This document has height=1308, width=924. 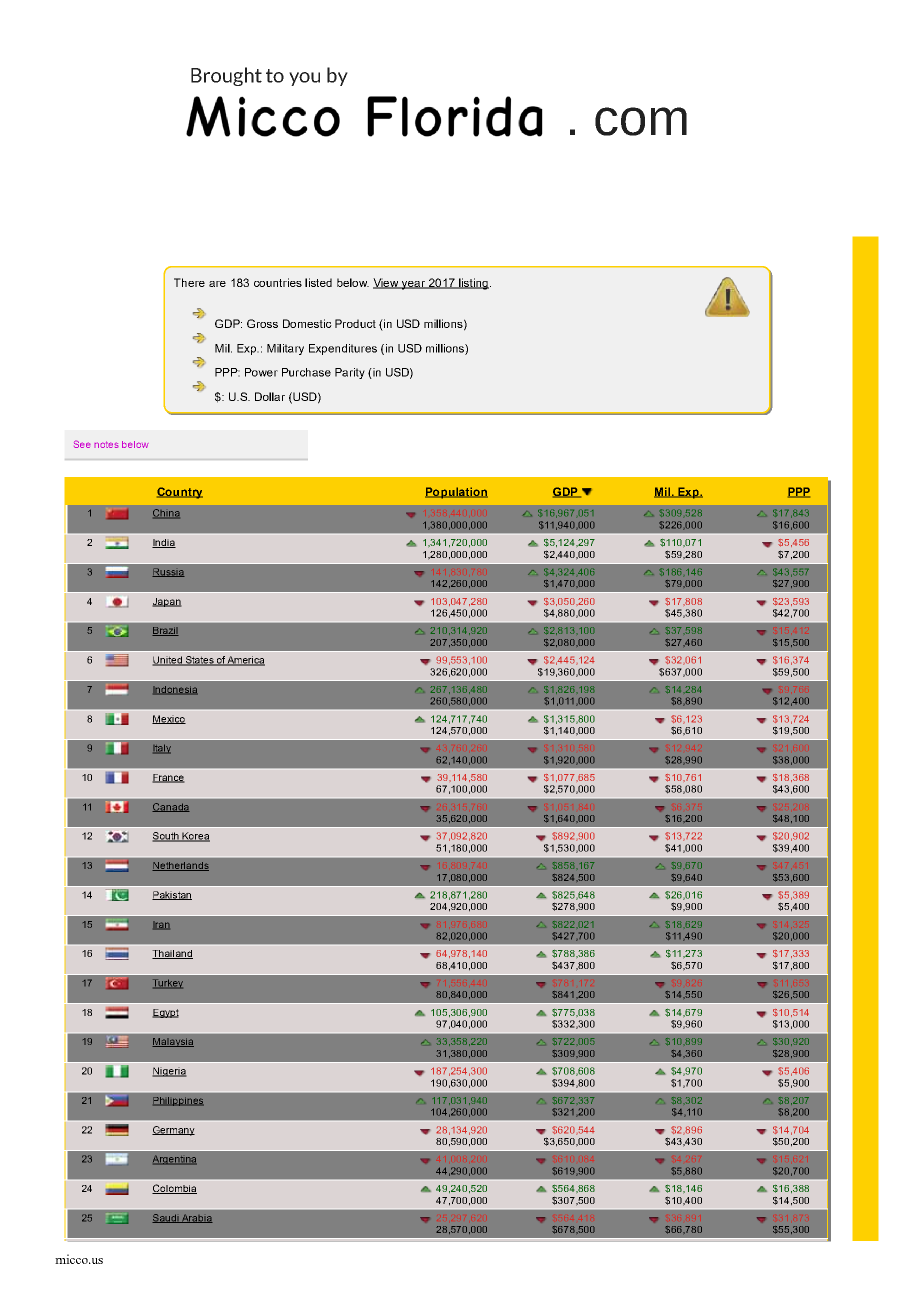 What do you see at coordinates (456, 493) in the document?
I see `Population` at bounding box center [456, 493].
